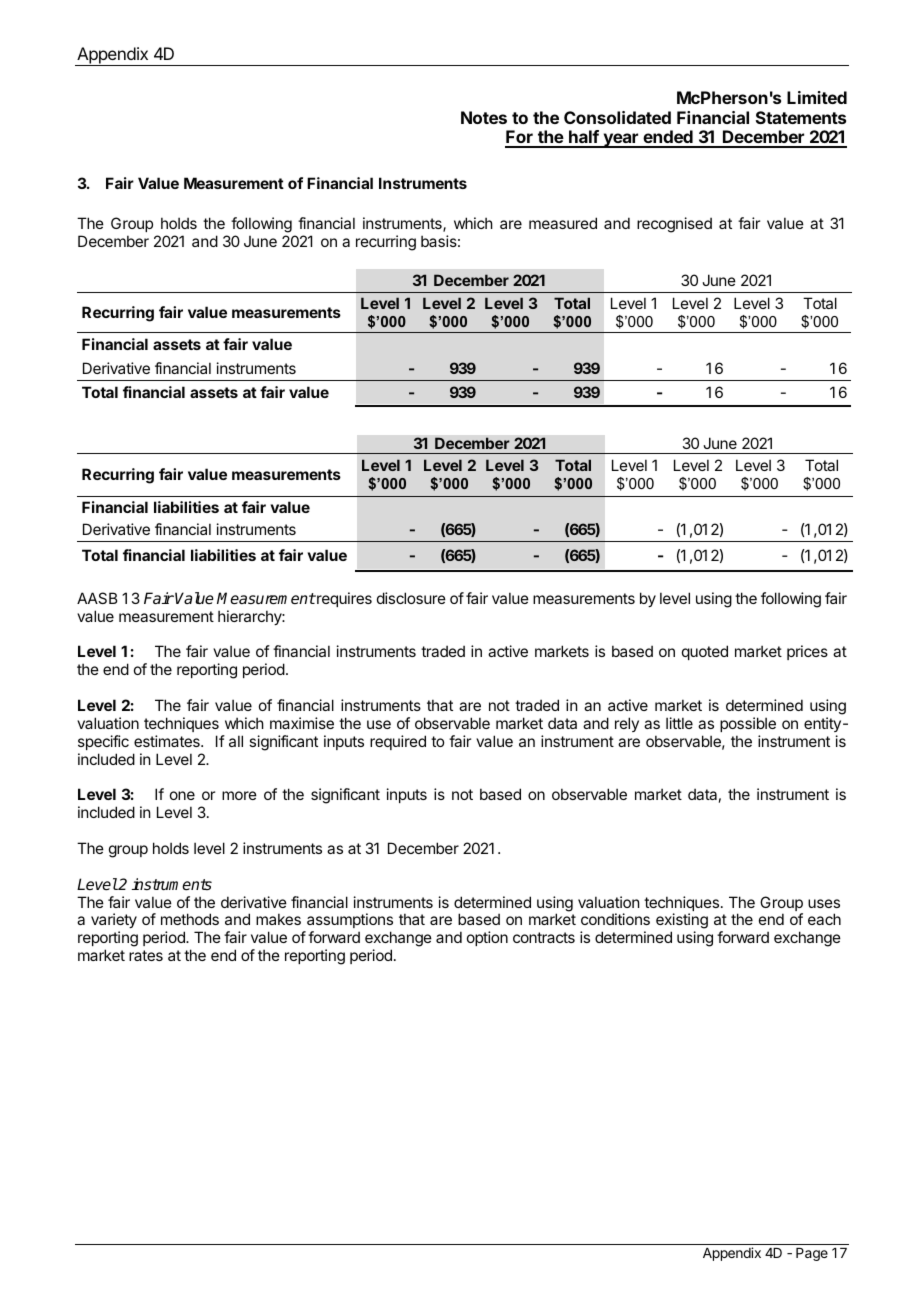 This image has height=1308, width=924. I want to click on Page, so click(812, 1254).
